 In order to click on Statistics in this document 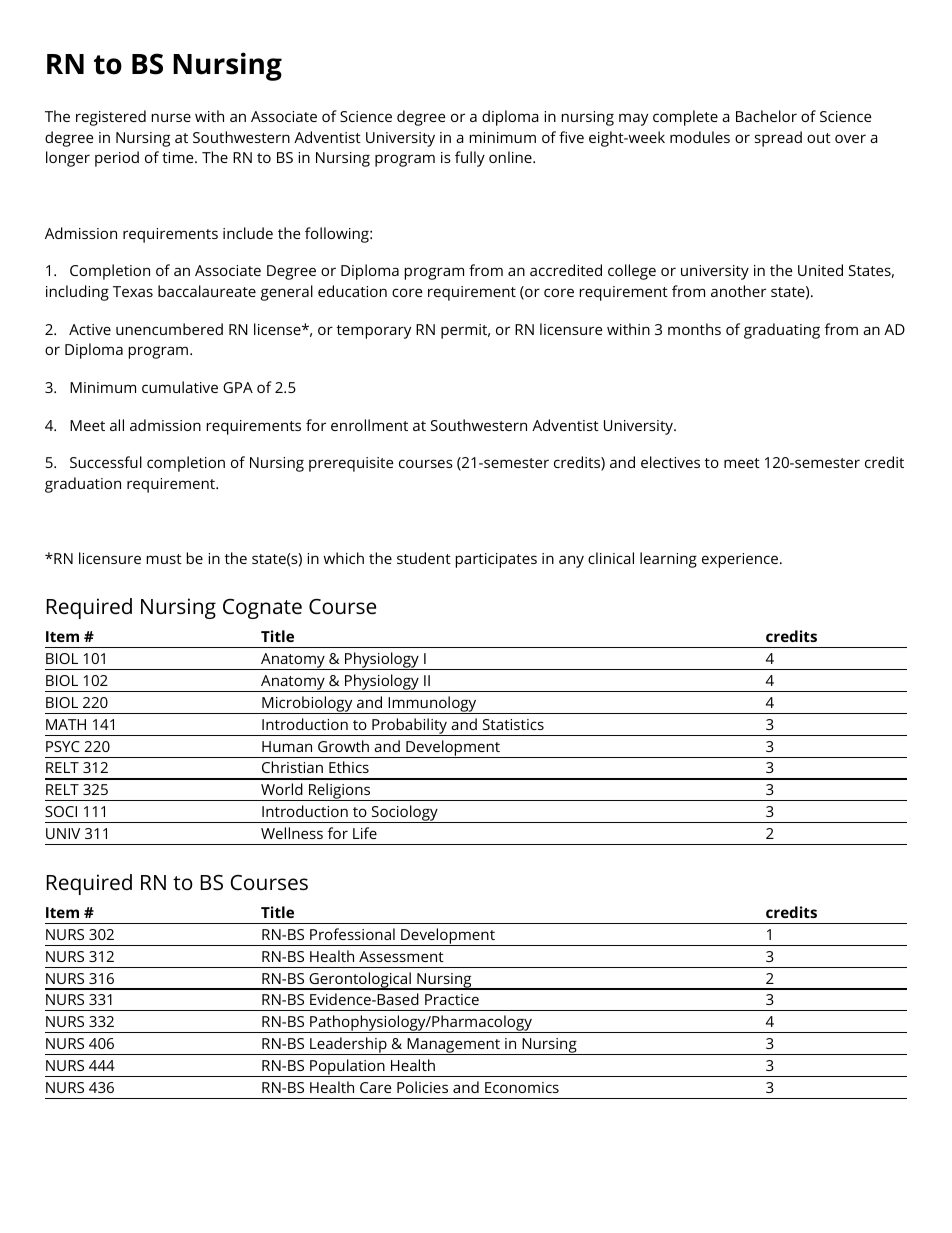, I will do `click(513, 724)`.
